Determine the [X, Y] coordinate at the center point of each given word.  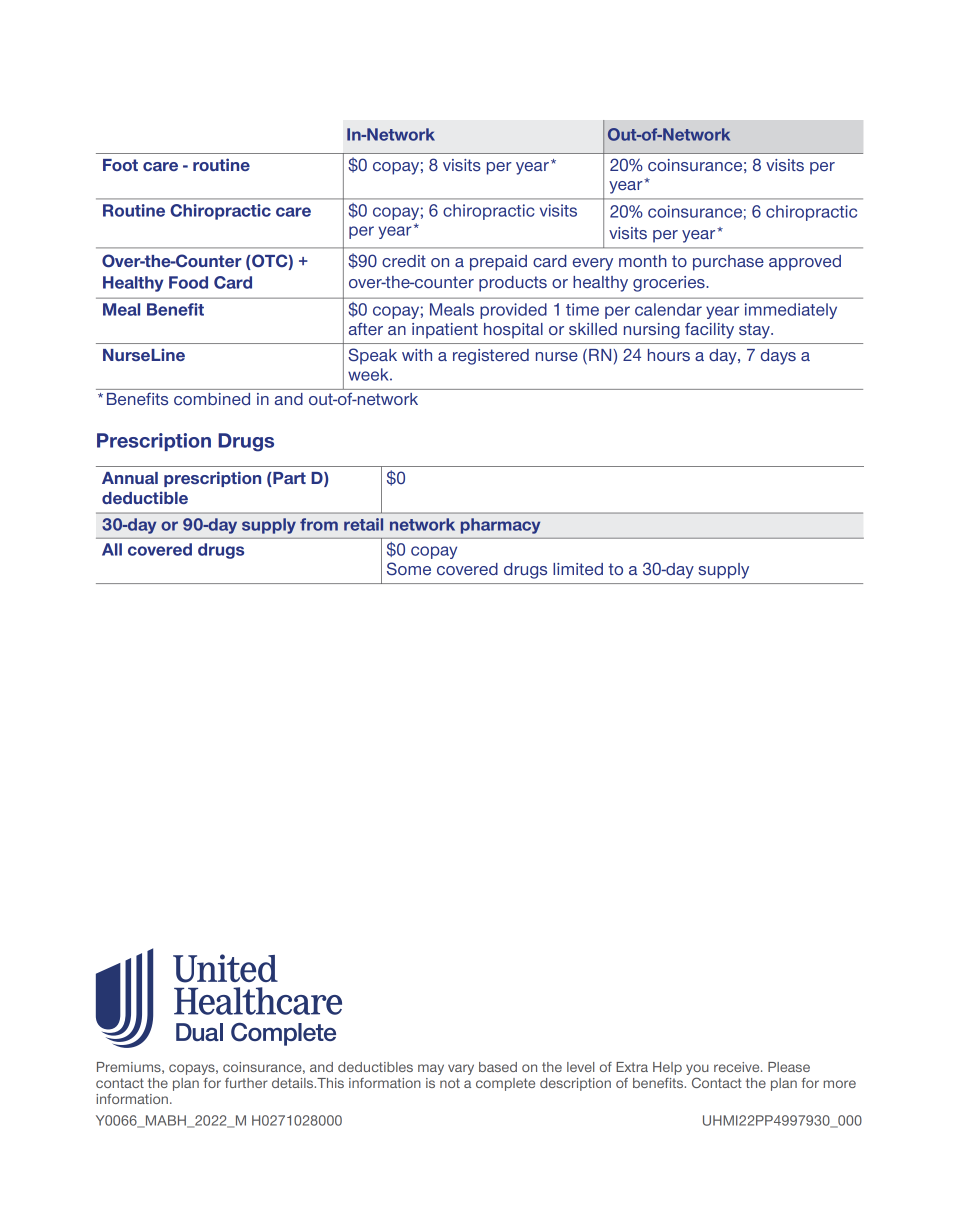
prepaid [498, 263]
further [246, 1083]
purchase [728, 263]
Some [409, 568]
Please [789, 1067]
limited [578, 569]
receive [738, 1067]
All [112, 549]
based [498, 1067]
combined [212, 399]
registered [491, 357]
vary [461, 1069]
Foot [120, 165]
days [778, 357]
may [431, 1069]
